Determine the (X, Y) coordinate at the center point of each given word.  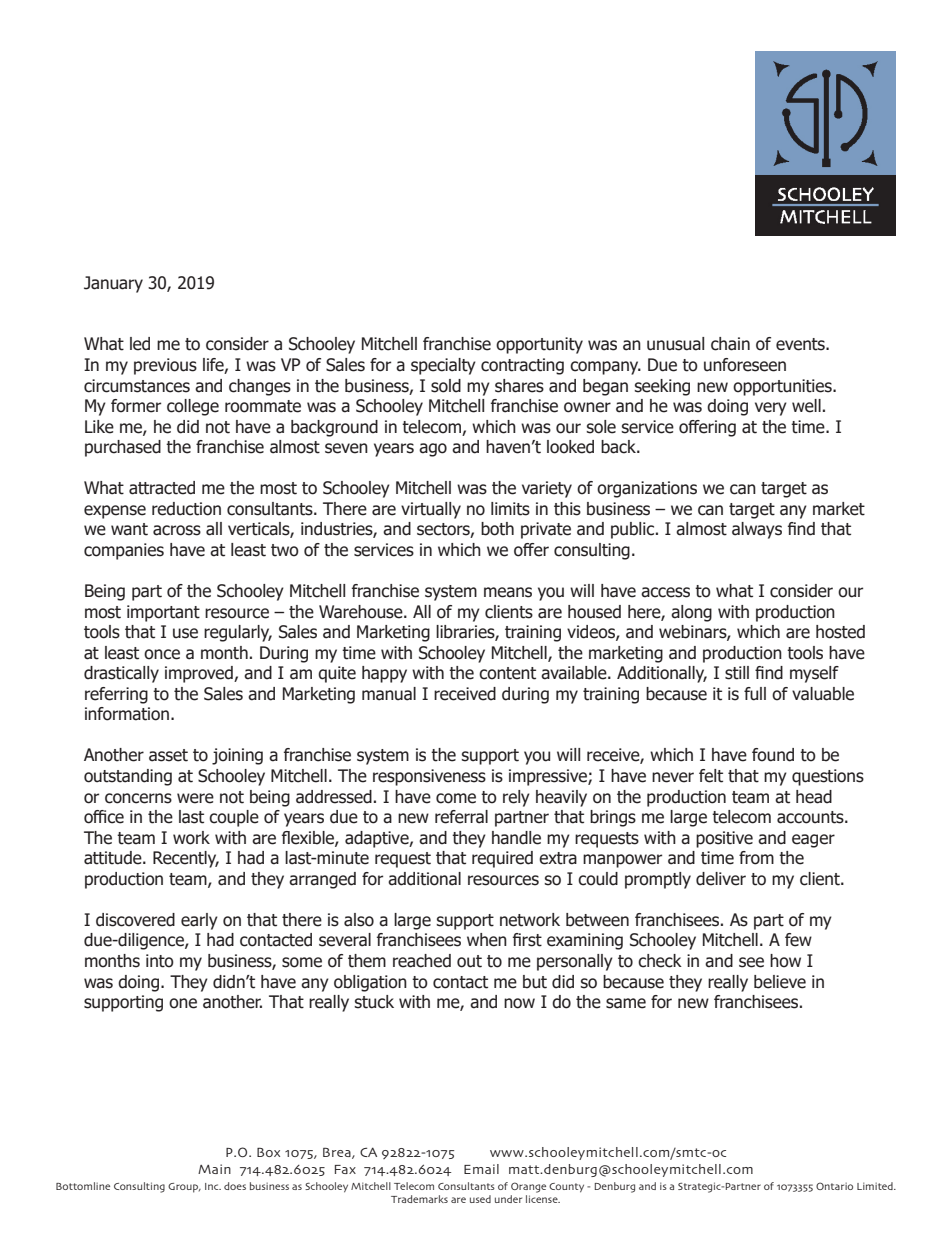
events (801, 344)
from (756, 858)
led (140, 344)
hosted (840, 632)
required (502, 859)
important (163, 613)
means (508, 592)
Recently (186, 859)
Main (214, 1169)
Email (481, 1169)
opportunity (539, 345)
